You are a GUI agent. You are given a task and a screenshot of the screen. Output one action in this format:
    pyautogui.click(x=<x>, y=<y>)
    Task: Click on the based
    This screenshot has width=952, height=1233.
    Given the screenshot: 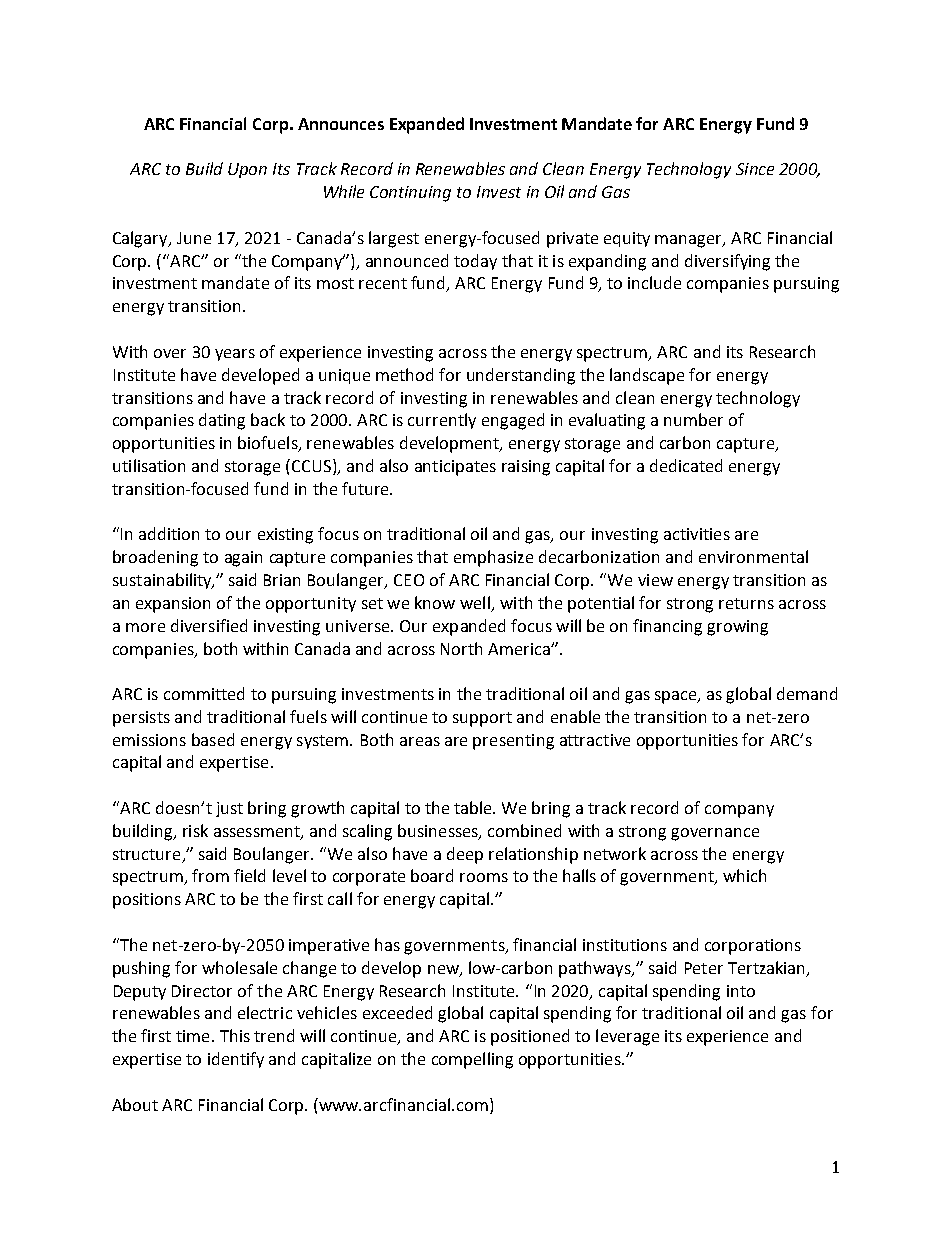 What is the action you would take?
    pyautogui.click(x=213, y=739)
